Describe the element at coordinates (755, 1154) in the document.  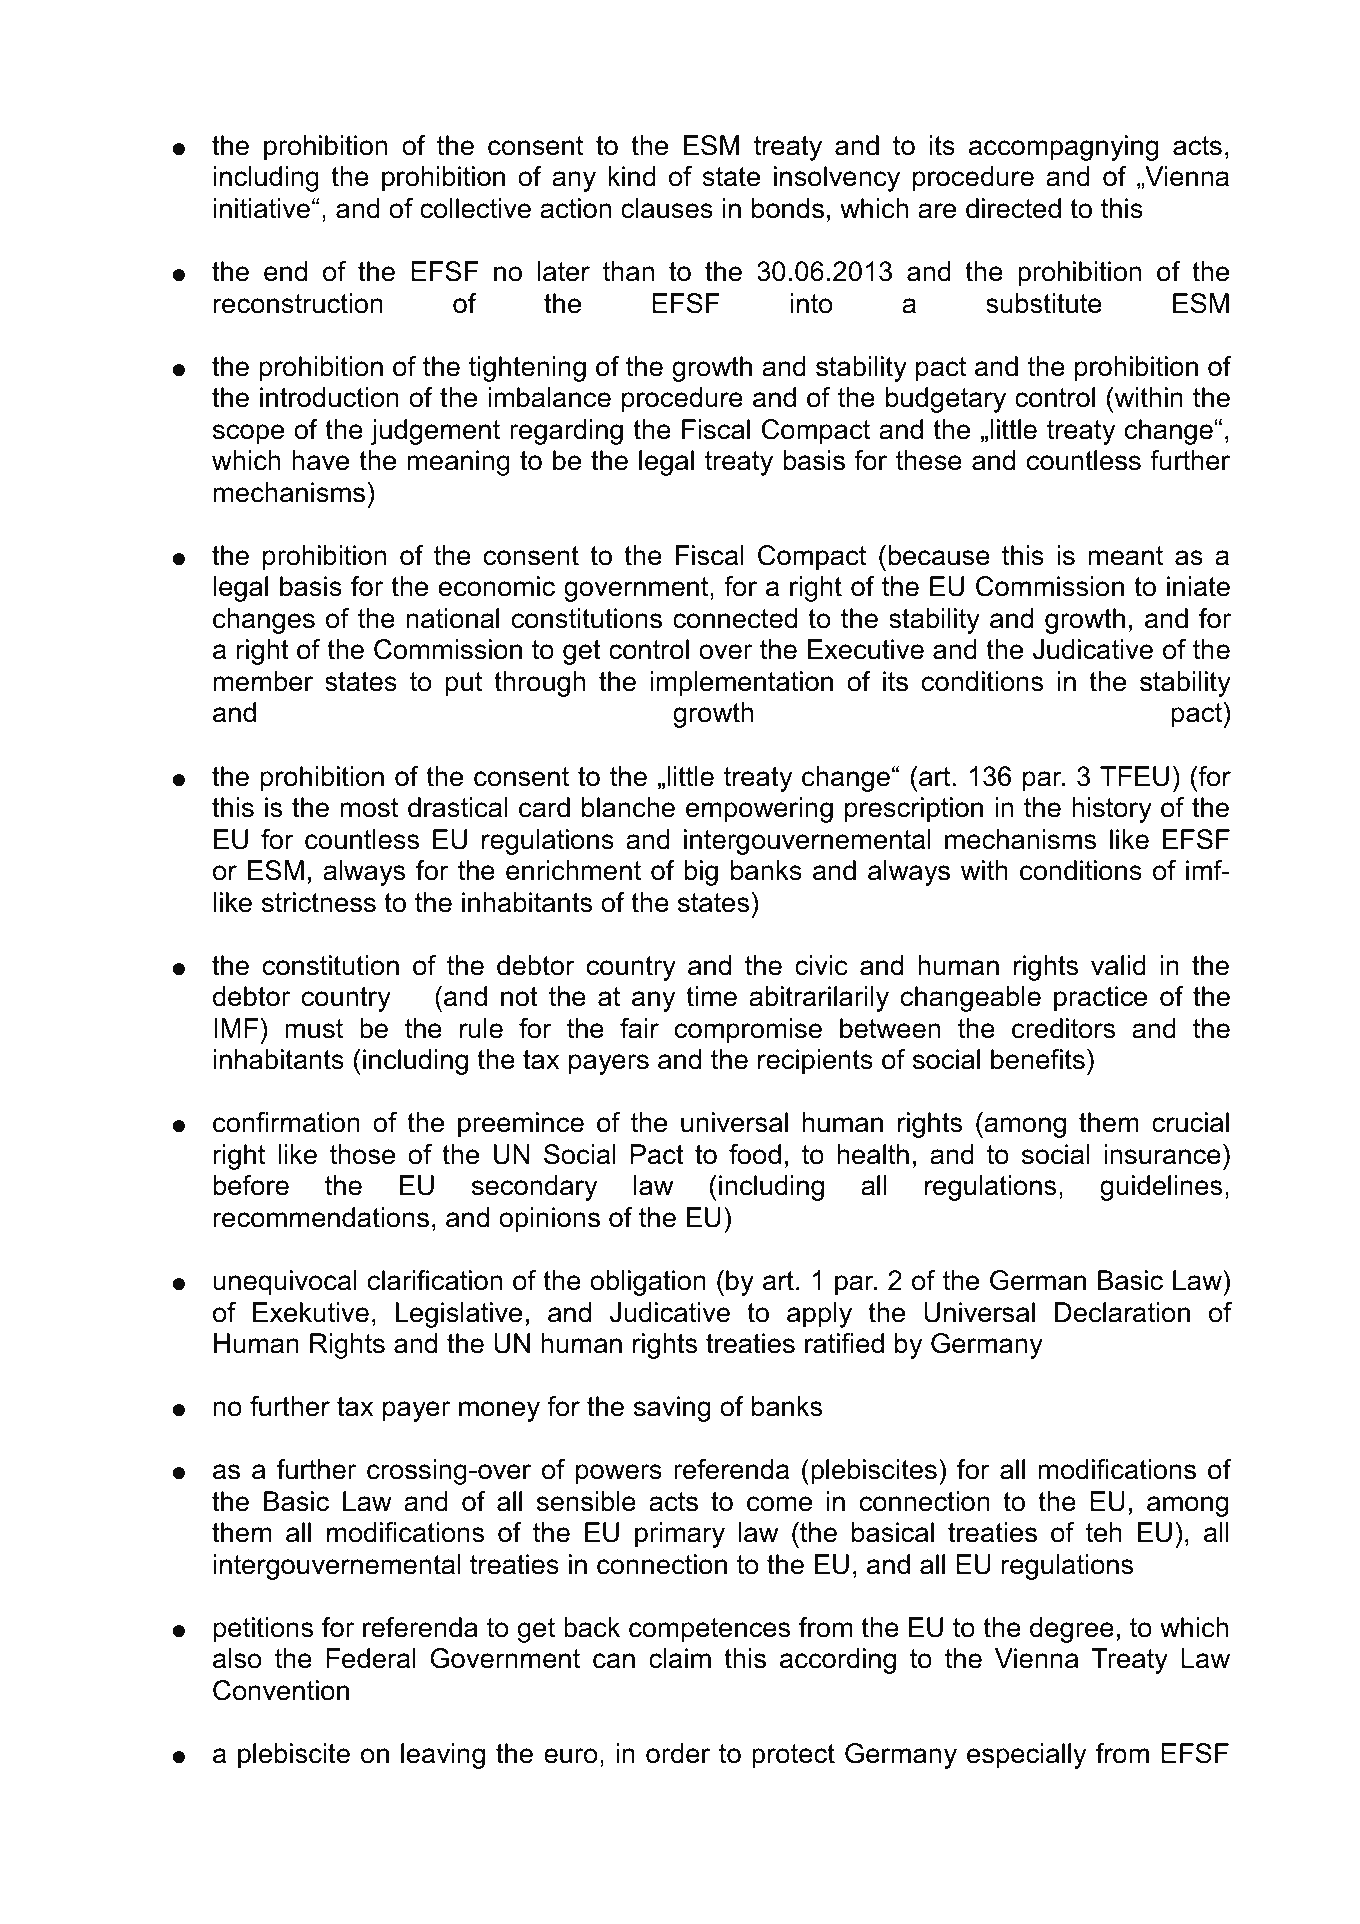
I see `food` at that location.
